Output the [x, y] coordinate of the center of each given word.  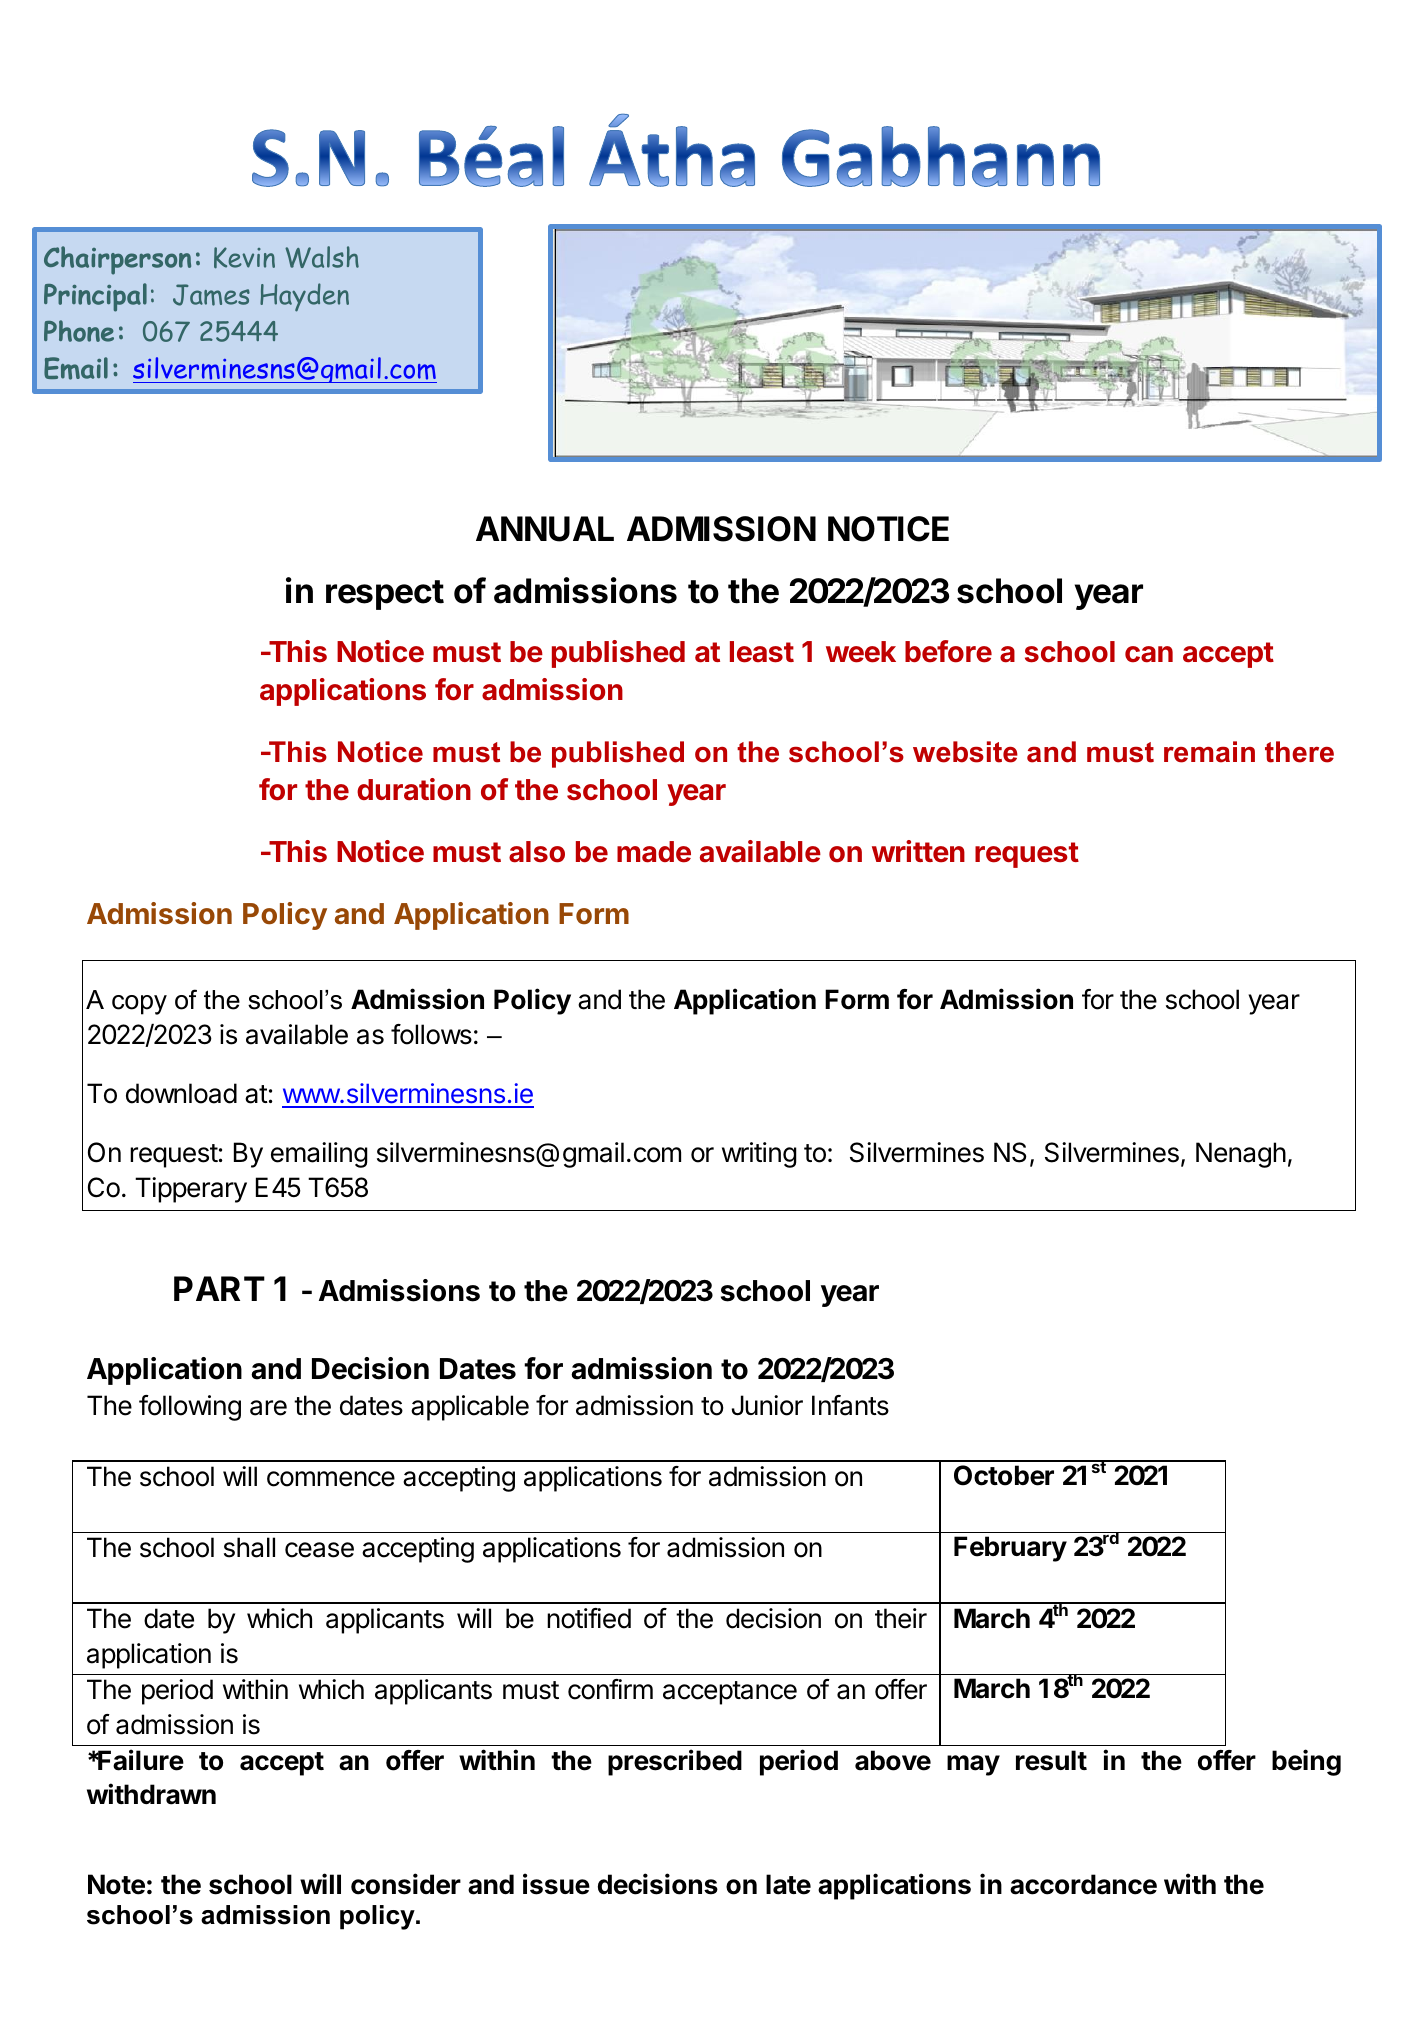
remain [1209, 752]
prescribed [675, 1762]
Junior [767, 1405]
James [211, 295]
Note [116, 1884]
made [654, 852]
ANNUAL [545, 529]
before [948, 651]
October [1004, 1475]
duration [414, 789]
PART [219, 1288]
